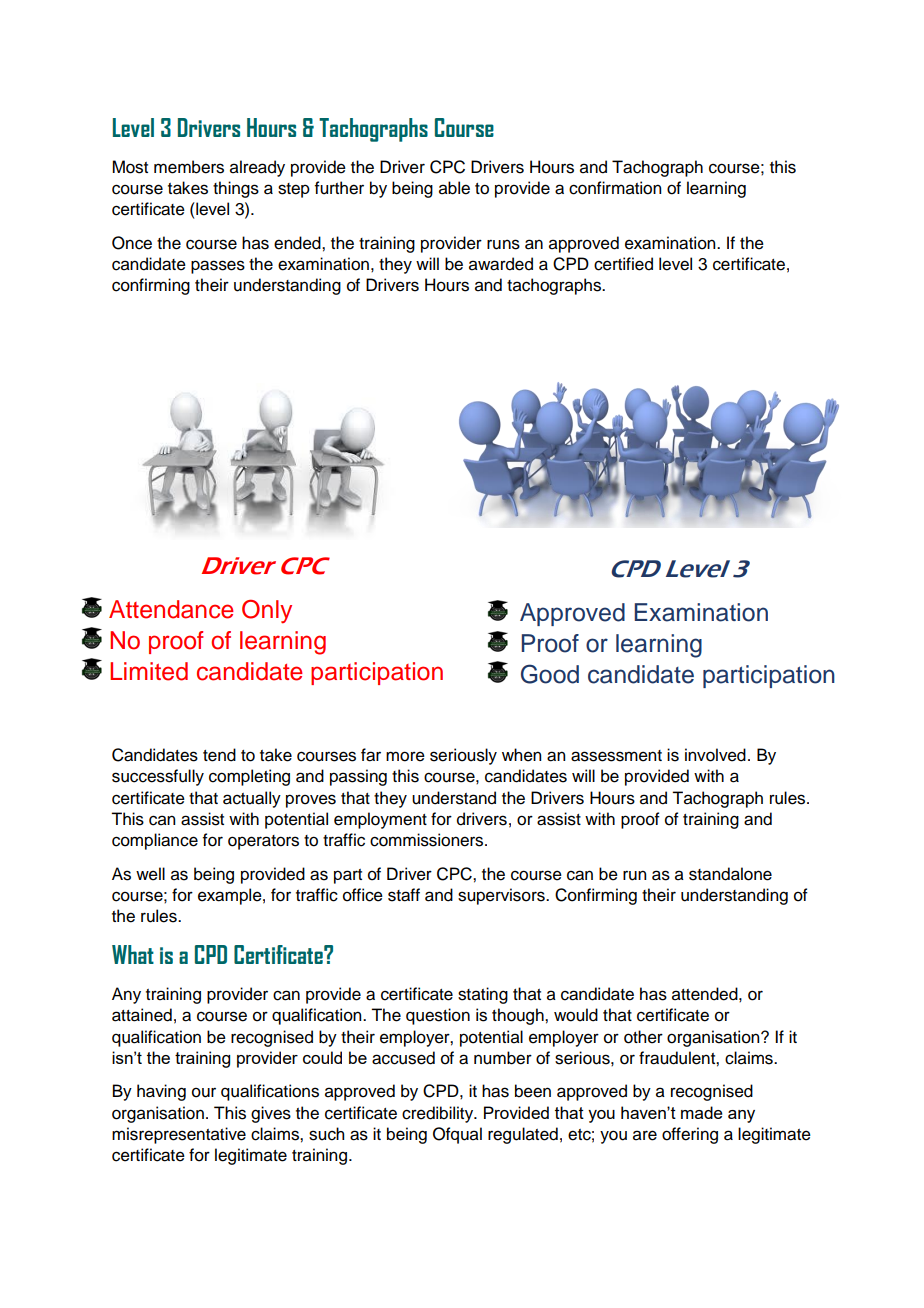 The width and height of the document is (924, 1308). I want to click on standalone, so click(730, 874).
